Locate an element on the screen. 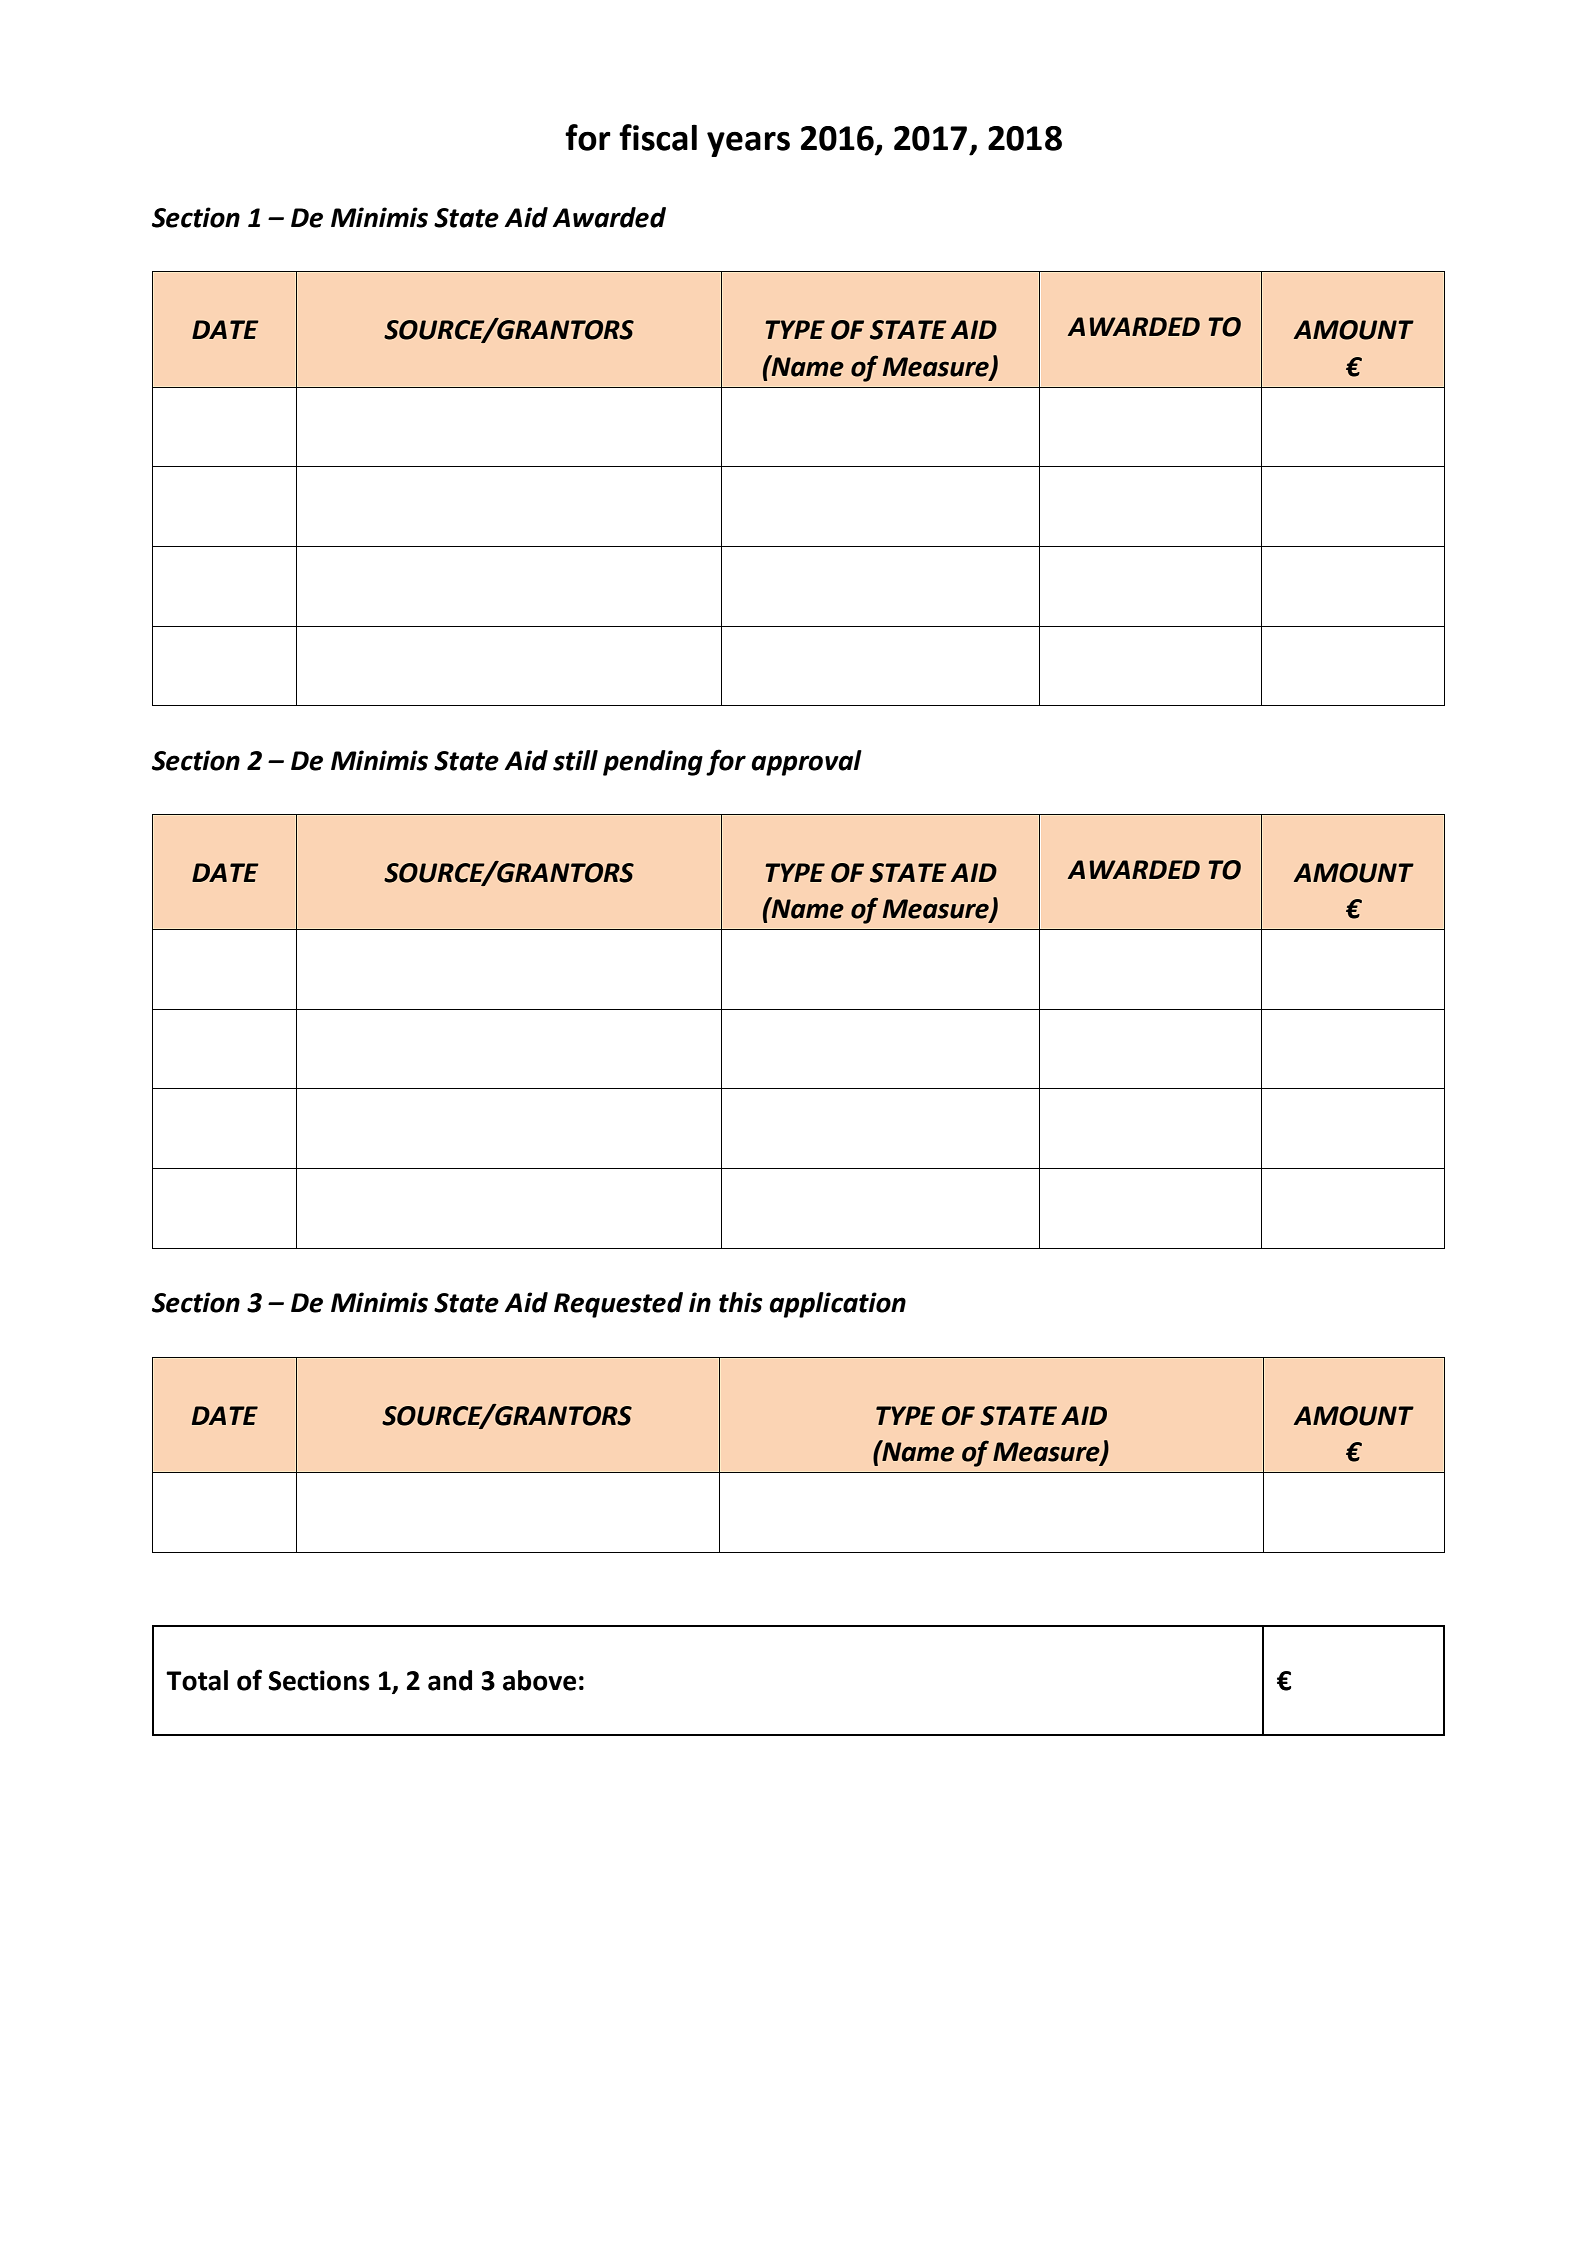 The width and height of the screenshot is (1596, 2258). this is located at coordinates (741, 1302).
